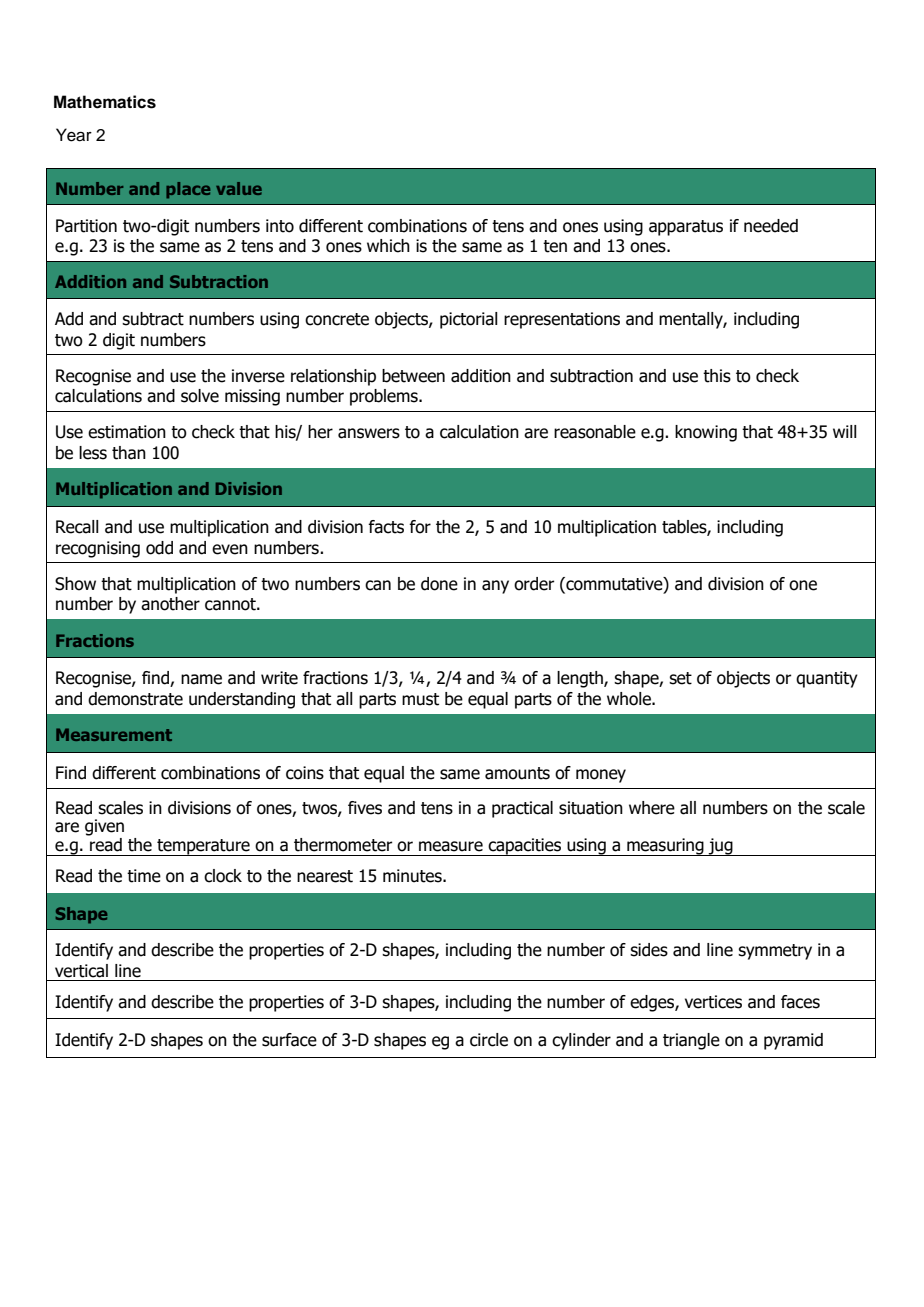 The image size is (924, 1307). Describe the element at coordinates (717, 376) in the screenshot. I see `this` at that location.
